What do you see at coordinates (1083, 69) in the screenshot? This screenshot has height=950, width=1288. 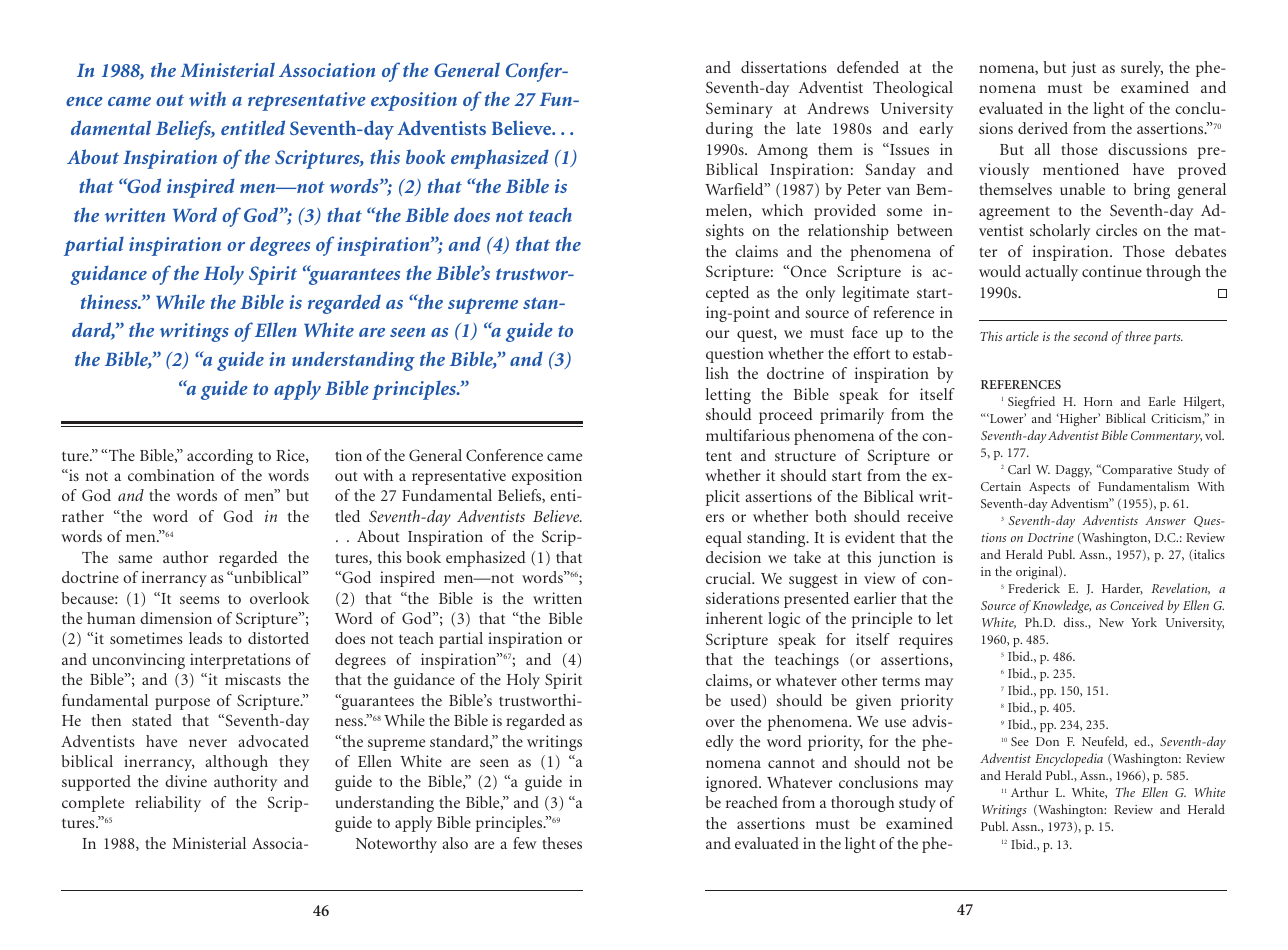 I see `just` at bounding box center [1083, 69].
